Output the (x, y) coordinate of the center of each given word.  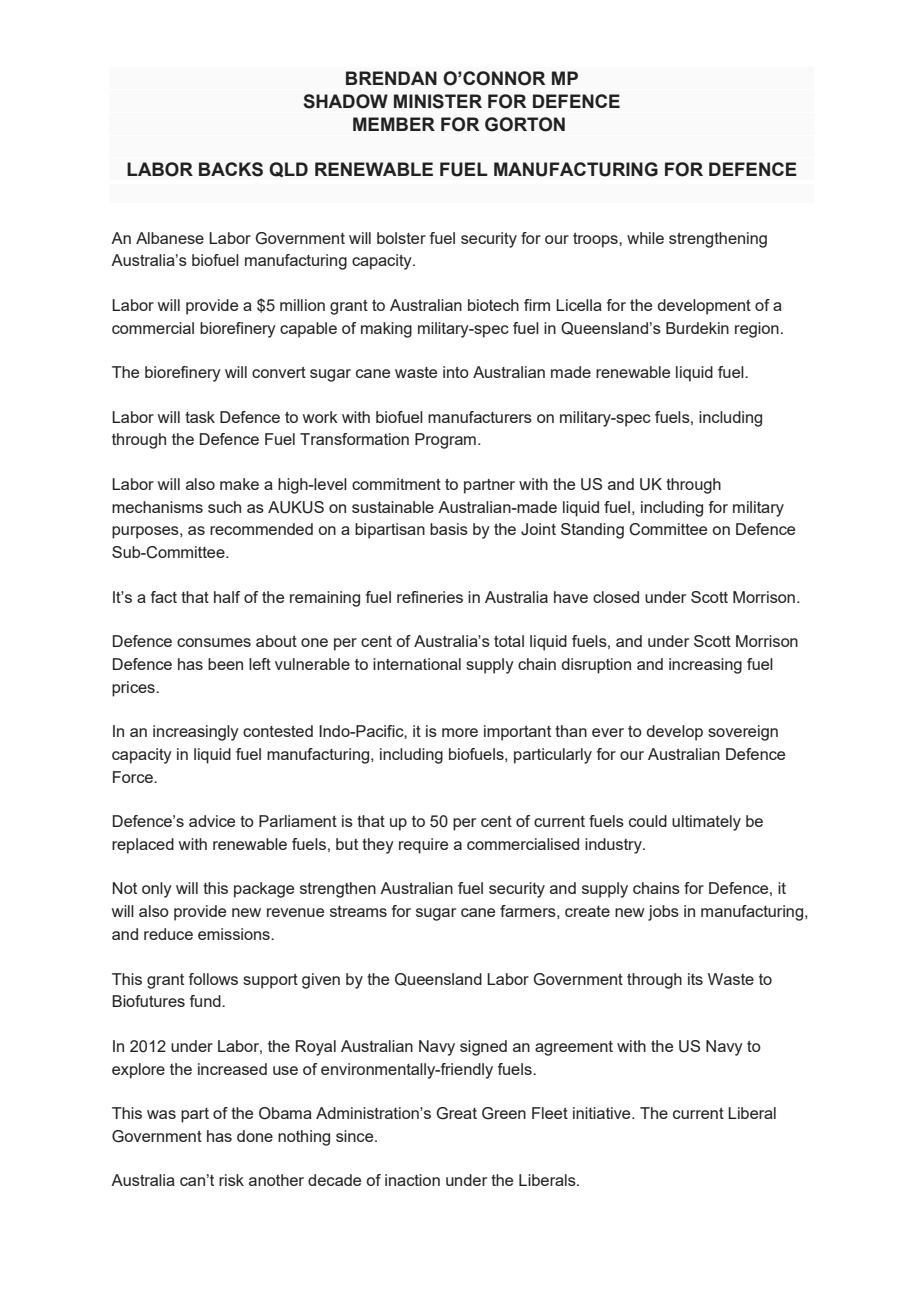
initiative (603, 1113)
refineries (430, 597)
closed (616, 597)
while (645, 238)
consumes (214, 642)
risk (231, 1180)
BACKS (231, 169)
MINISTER (438, 101)
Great (456, 1113)
